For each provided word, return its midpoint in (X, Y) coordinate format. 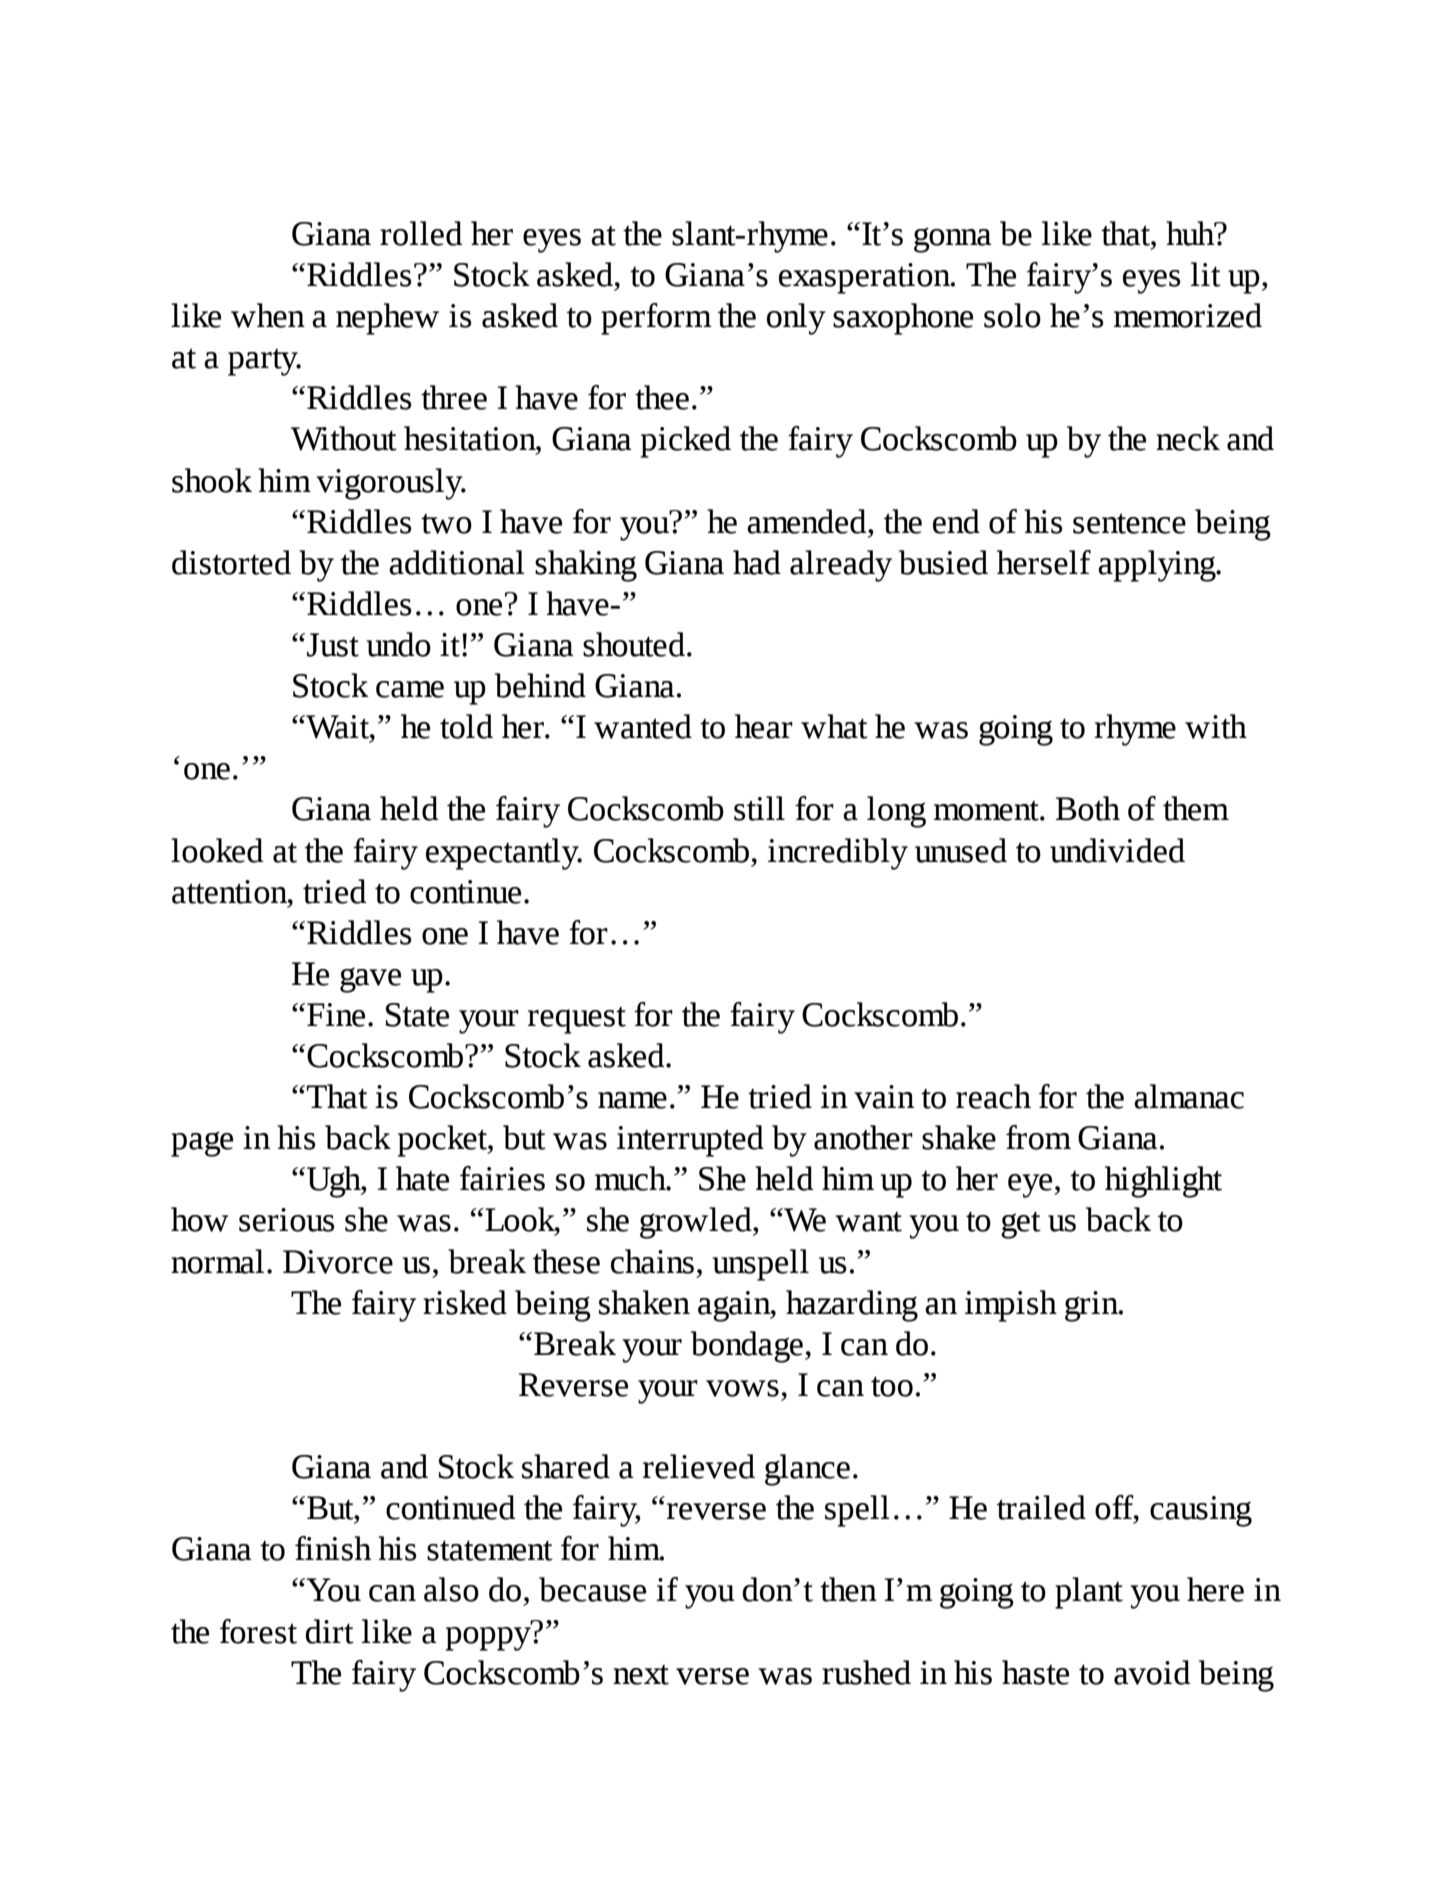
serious (287, 1220)
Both (1088, 808)
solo (1012, 315)
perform (656, 319)
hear (764, 726)
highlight (1163, 1182)
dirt (329, 1631)
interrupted (690, 1141)
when (268, 315)
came (410, 689)
